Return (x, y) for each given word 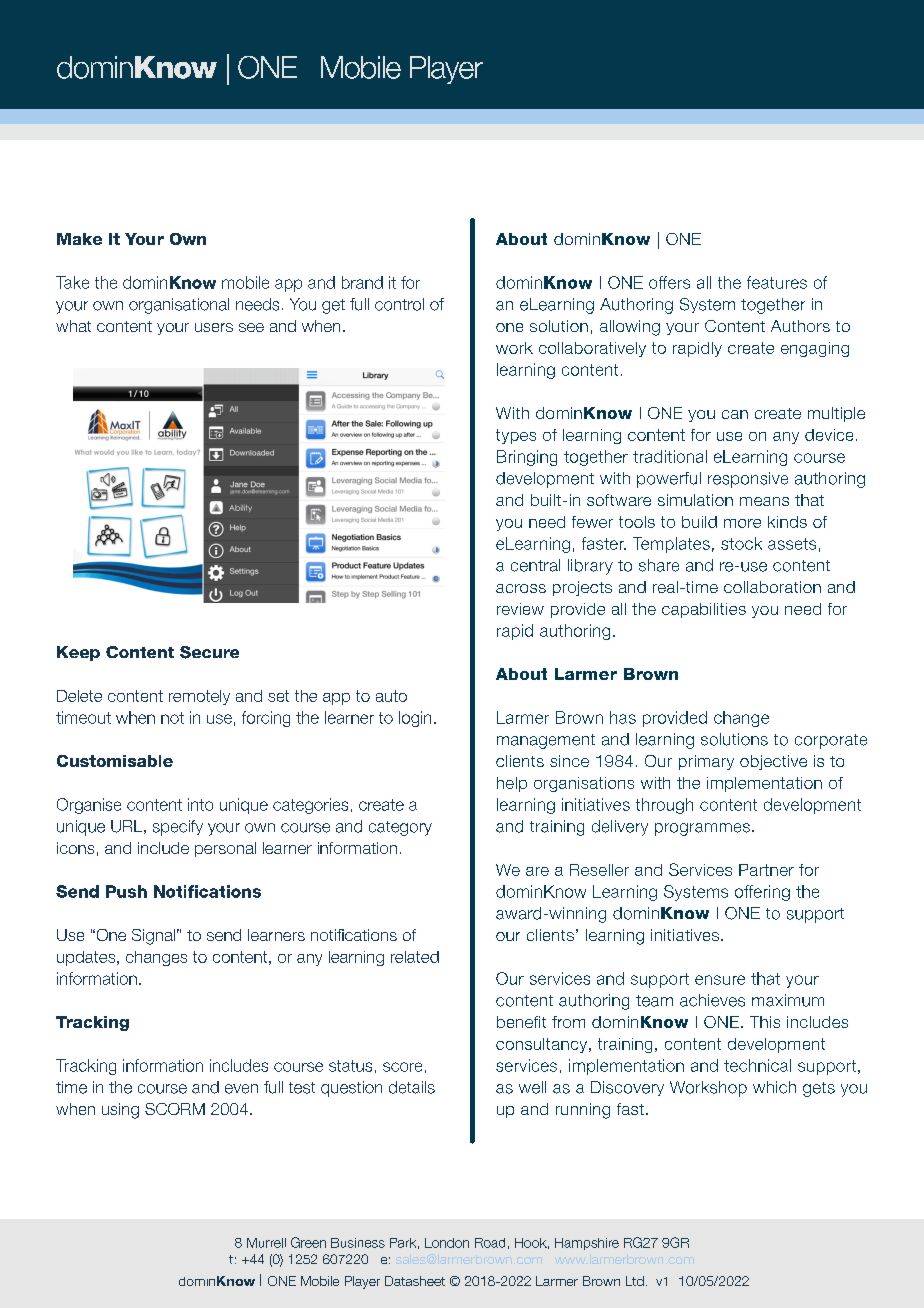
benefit (521, 1022)
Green (308, 1242)
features (777, 282)
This (765, 1022)
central (535, 565)
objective (773, 762)
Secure (209, 652)
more (742, 523)
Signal (153, 937)
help (512, 784)
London (447, 1243)
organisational (179, 306)
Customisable (115, 761)
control (399, 304)
